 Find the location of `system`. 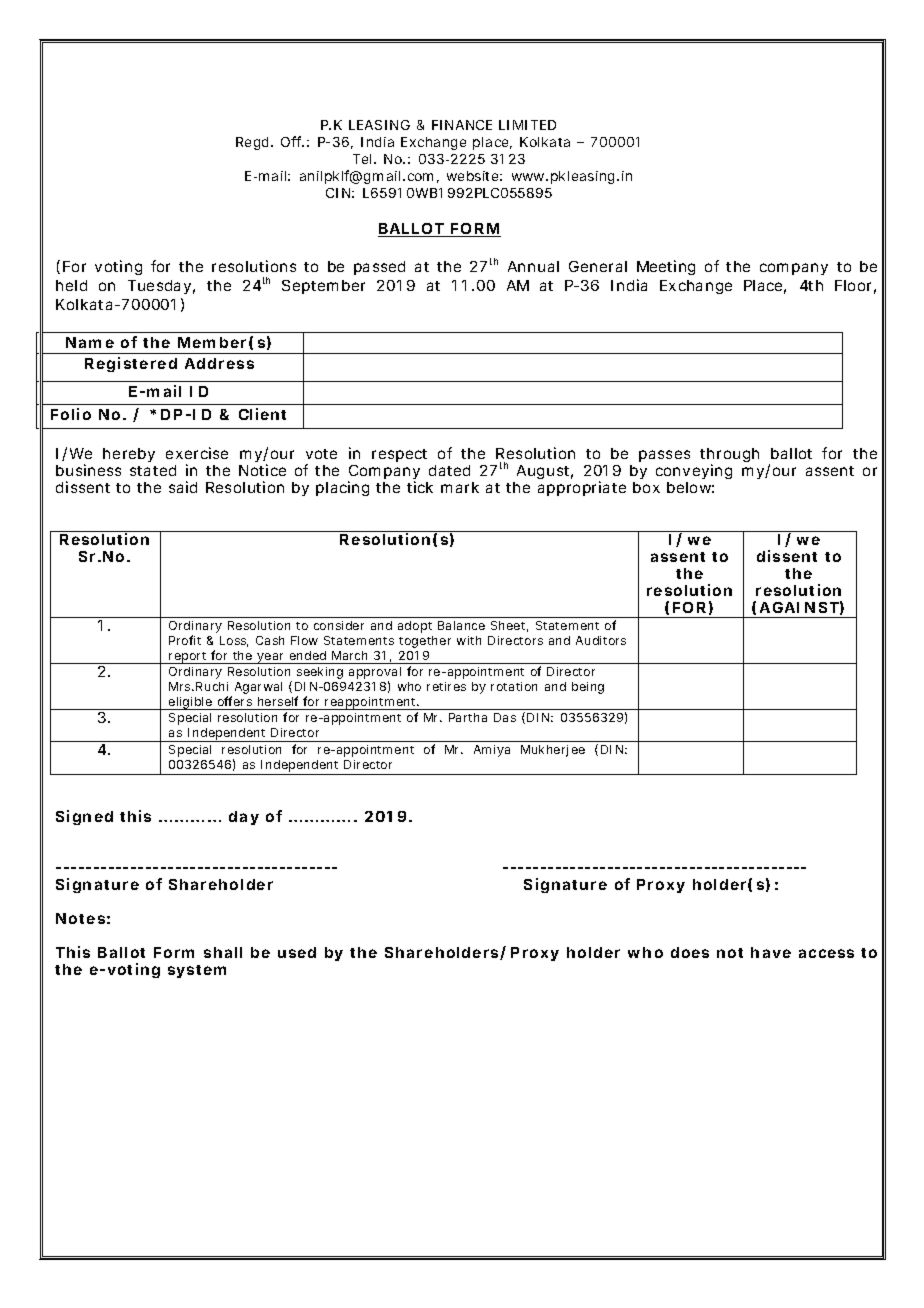

system is located at coordinates (197, 971).
